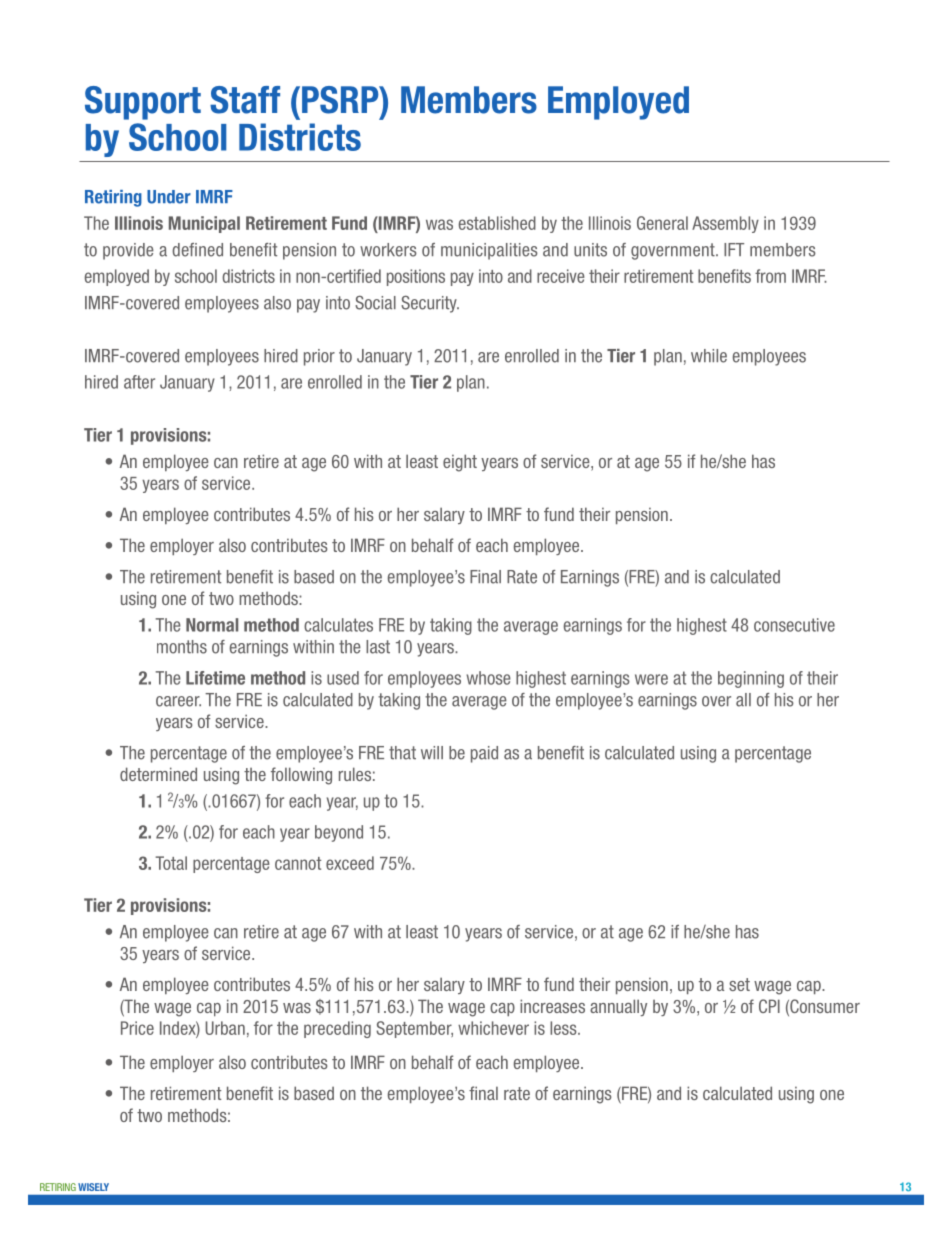  Describe the element at coordinates (182, 647) in the screenshot. I see `months` at that location.
